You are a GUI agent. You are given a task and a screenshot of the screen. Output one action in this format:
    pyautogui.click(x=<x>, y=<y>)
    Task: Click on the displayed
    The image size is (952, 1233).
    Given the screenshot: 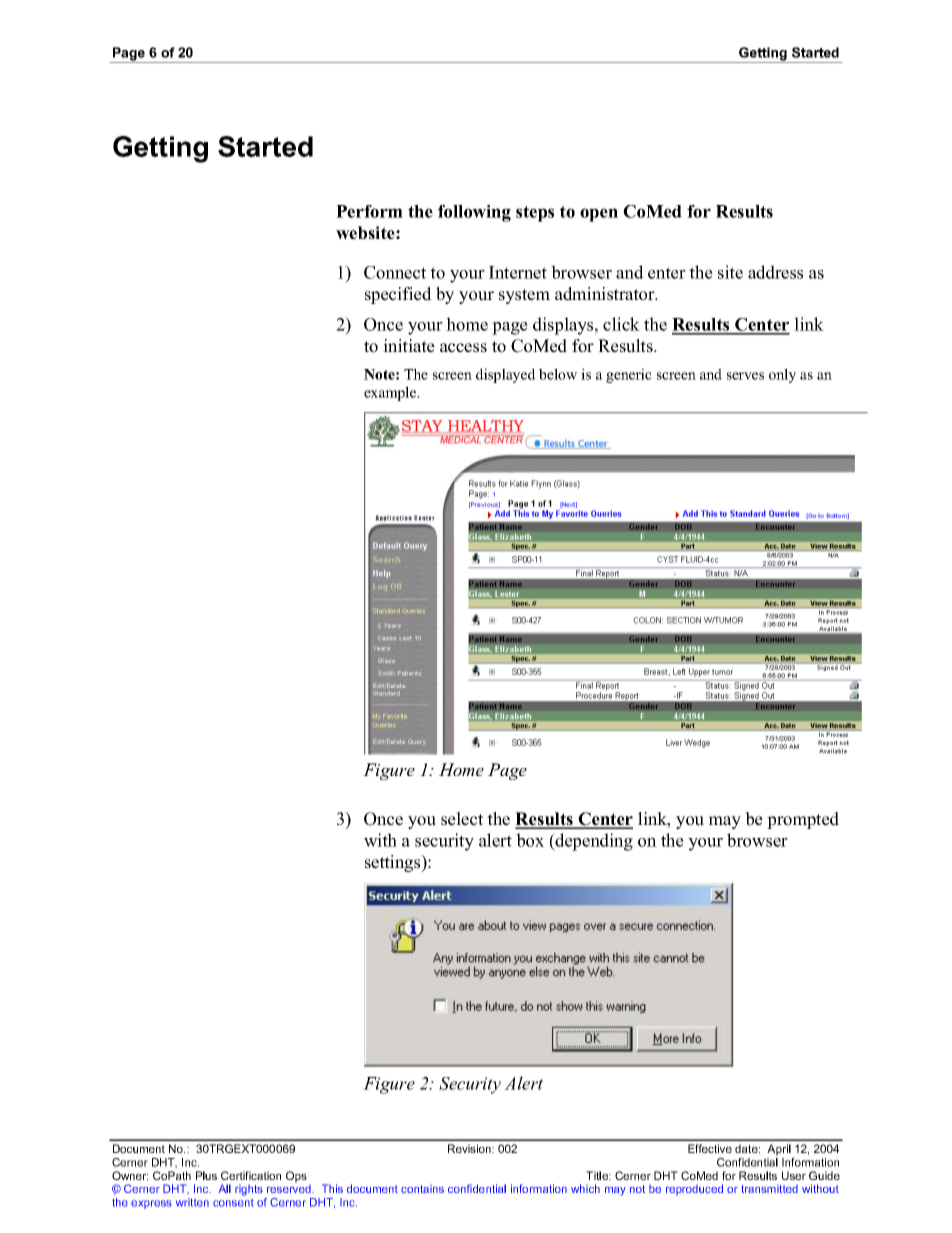 What is the action you would take?
    pyautogui.click(x=506, y=375)
